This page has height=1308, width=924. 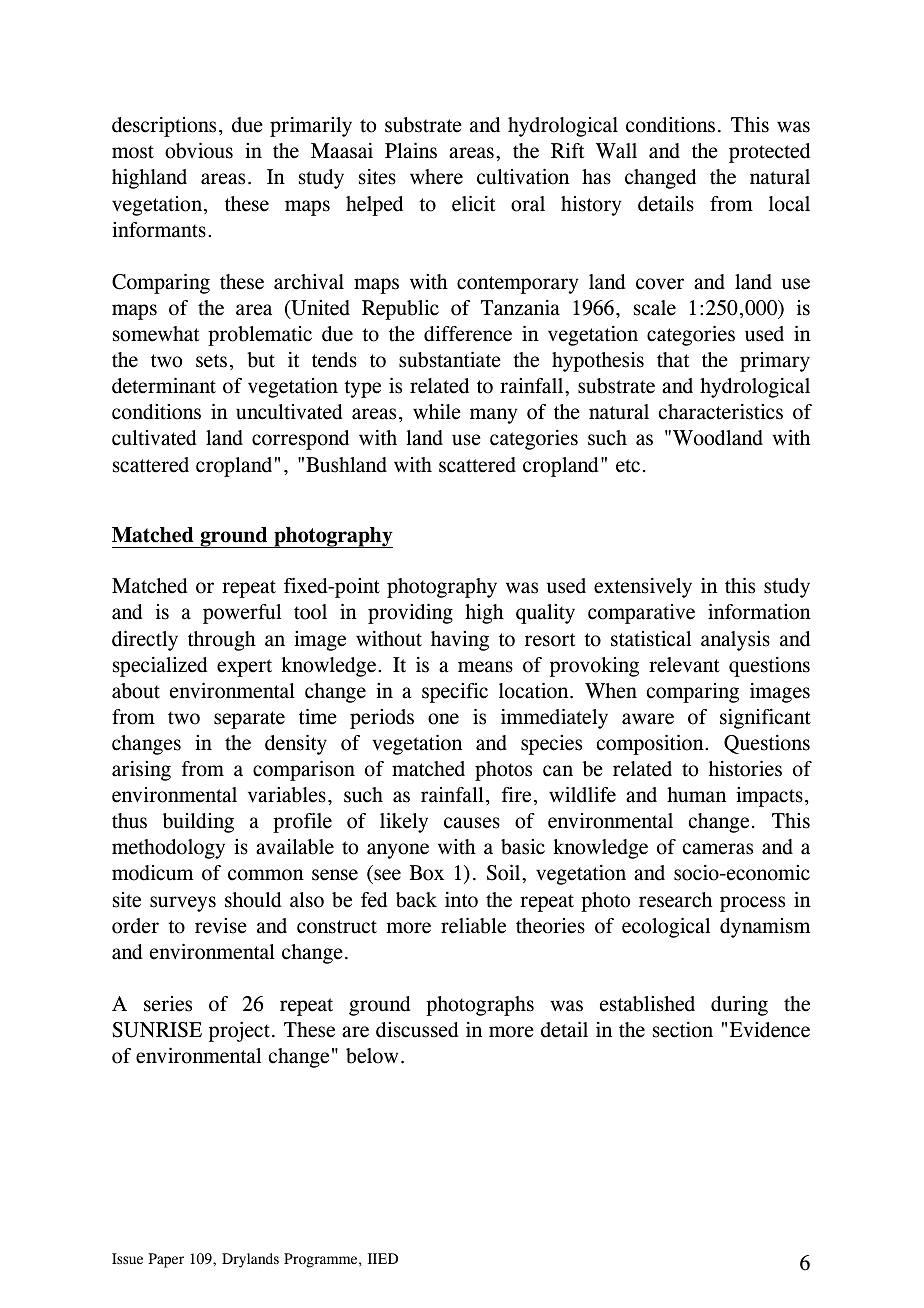 What do you see at coordinates (684, 665) in the page?
I see `relevant` at bounding box center [684, 665].
